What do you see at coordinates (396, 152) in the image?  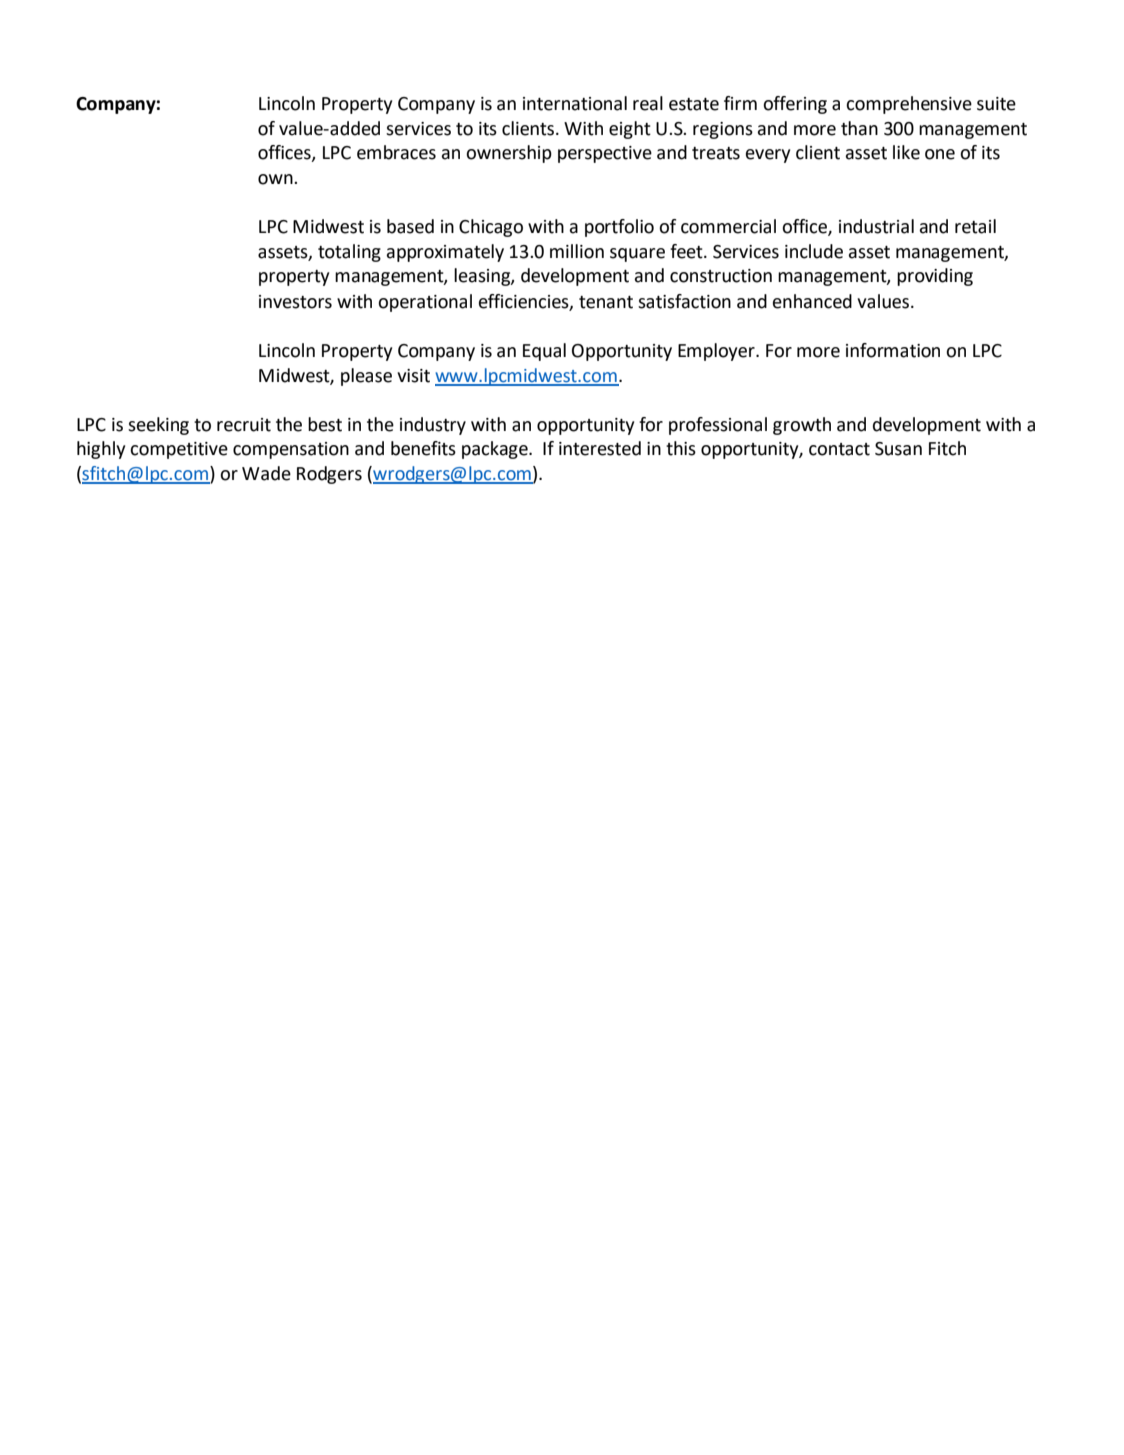 I see `embraces` at bounding box center [396, 152].
